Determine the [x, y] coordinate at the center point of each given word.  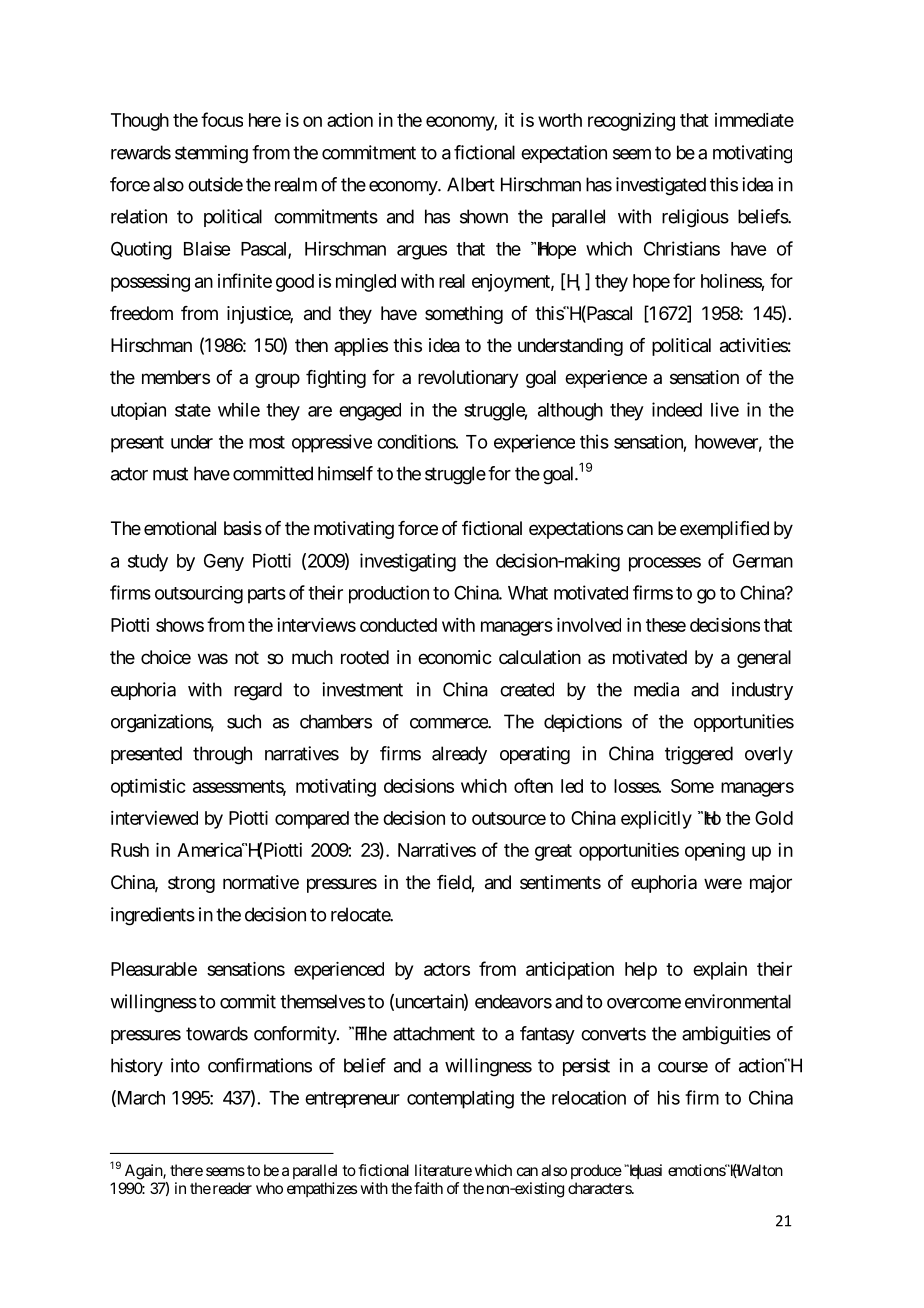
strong [191, 884]
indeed [677, 409]
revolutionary [468, 379]
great [553, 852]
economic [455, 657]
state [193, 410]
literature [443, 1170]
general [764, 659]
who [269, 1188]
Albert [471, 184]
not [247, 657]
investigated [661, 186]
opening [715, 852]
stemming [211, 154]
